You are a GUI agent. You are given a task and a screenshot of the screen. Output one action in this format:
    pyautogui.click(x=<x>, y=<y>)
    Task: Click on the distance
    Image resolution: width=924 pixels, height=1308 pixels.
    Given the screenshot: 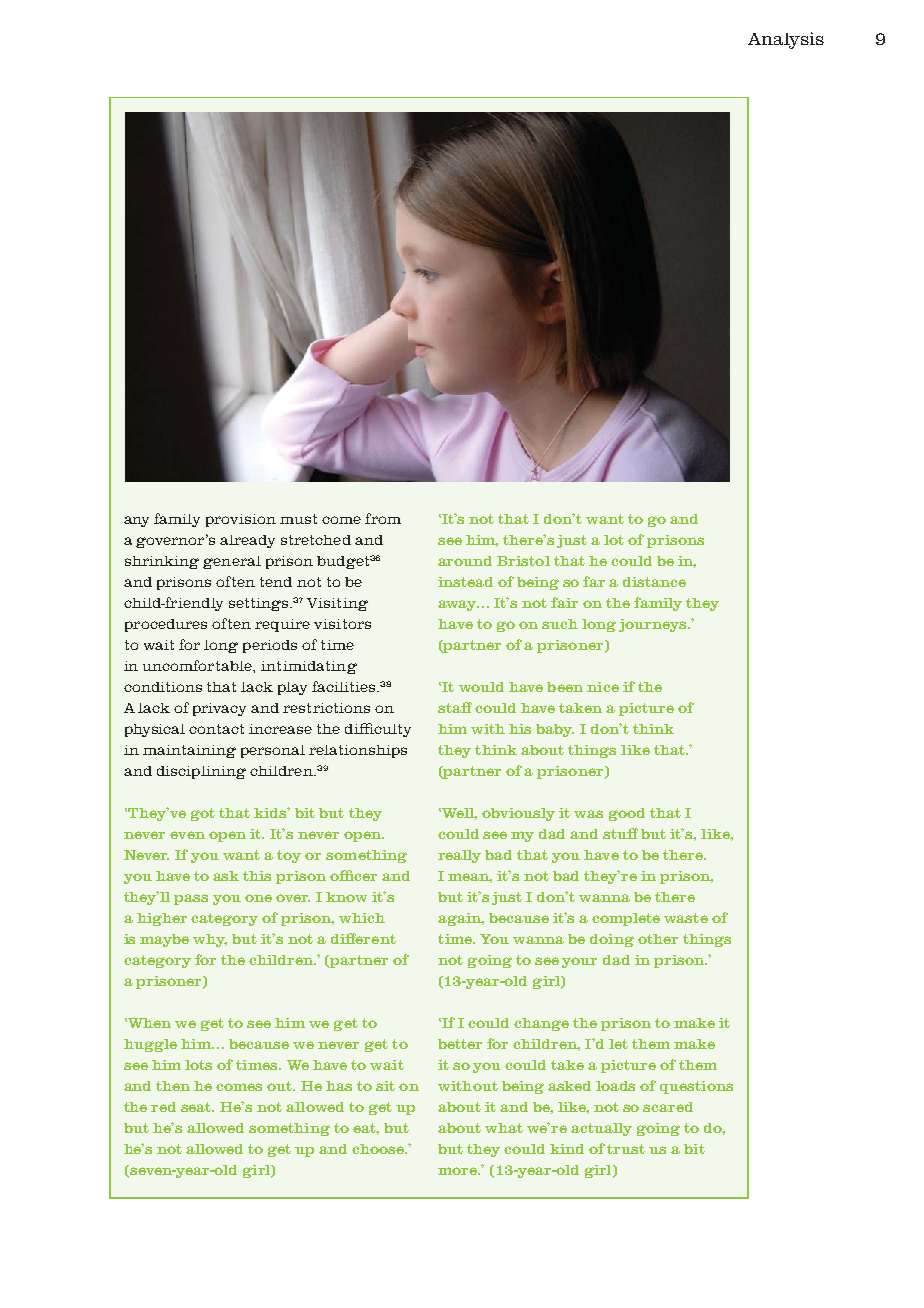 What is the action you would take?
    pyautogui.click(x=654, y=582)
